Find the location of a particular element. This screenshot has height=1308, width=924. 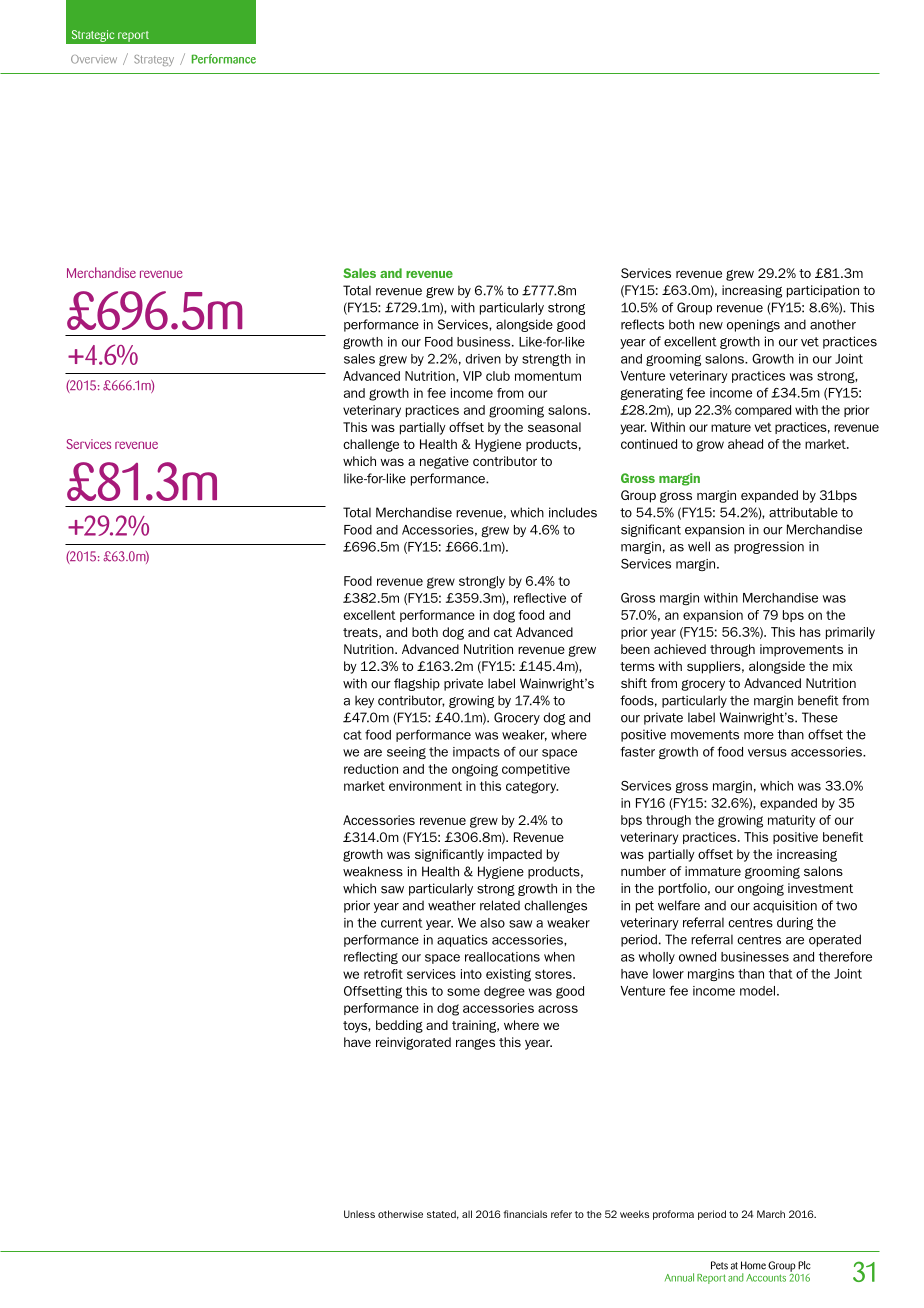

impacted is located at coordinates (515, 855).
